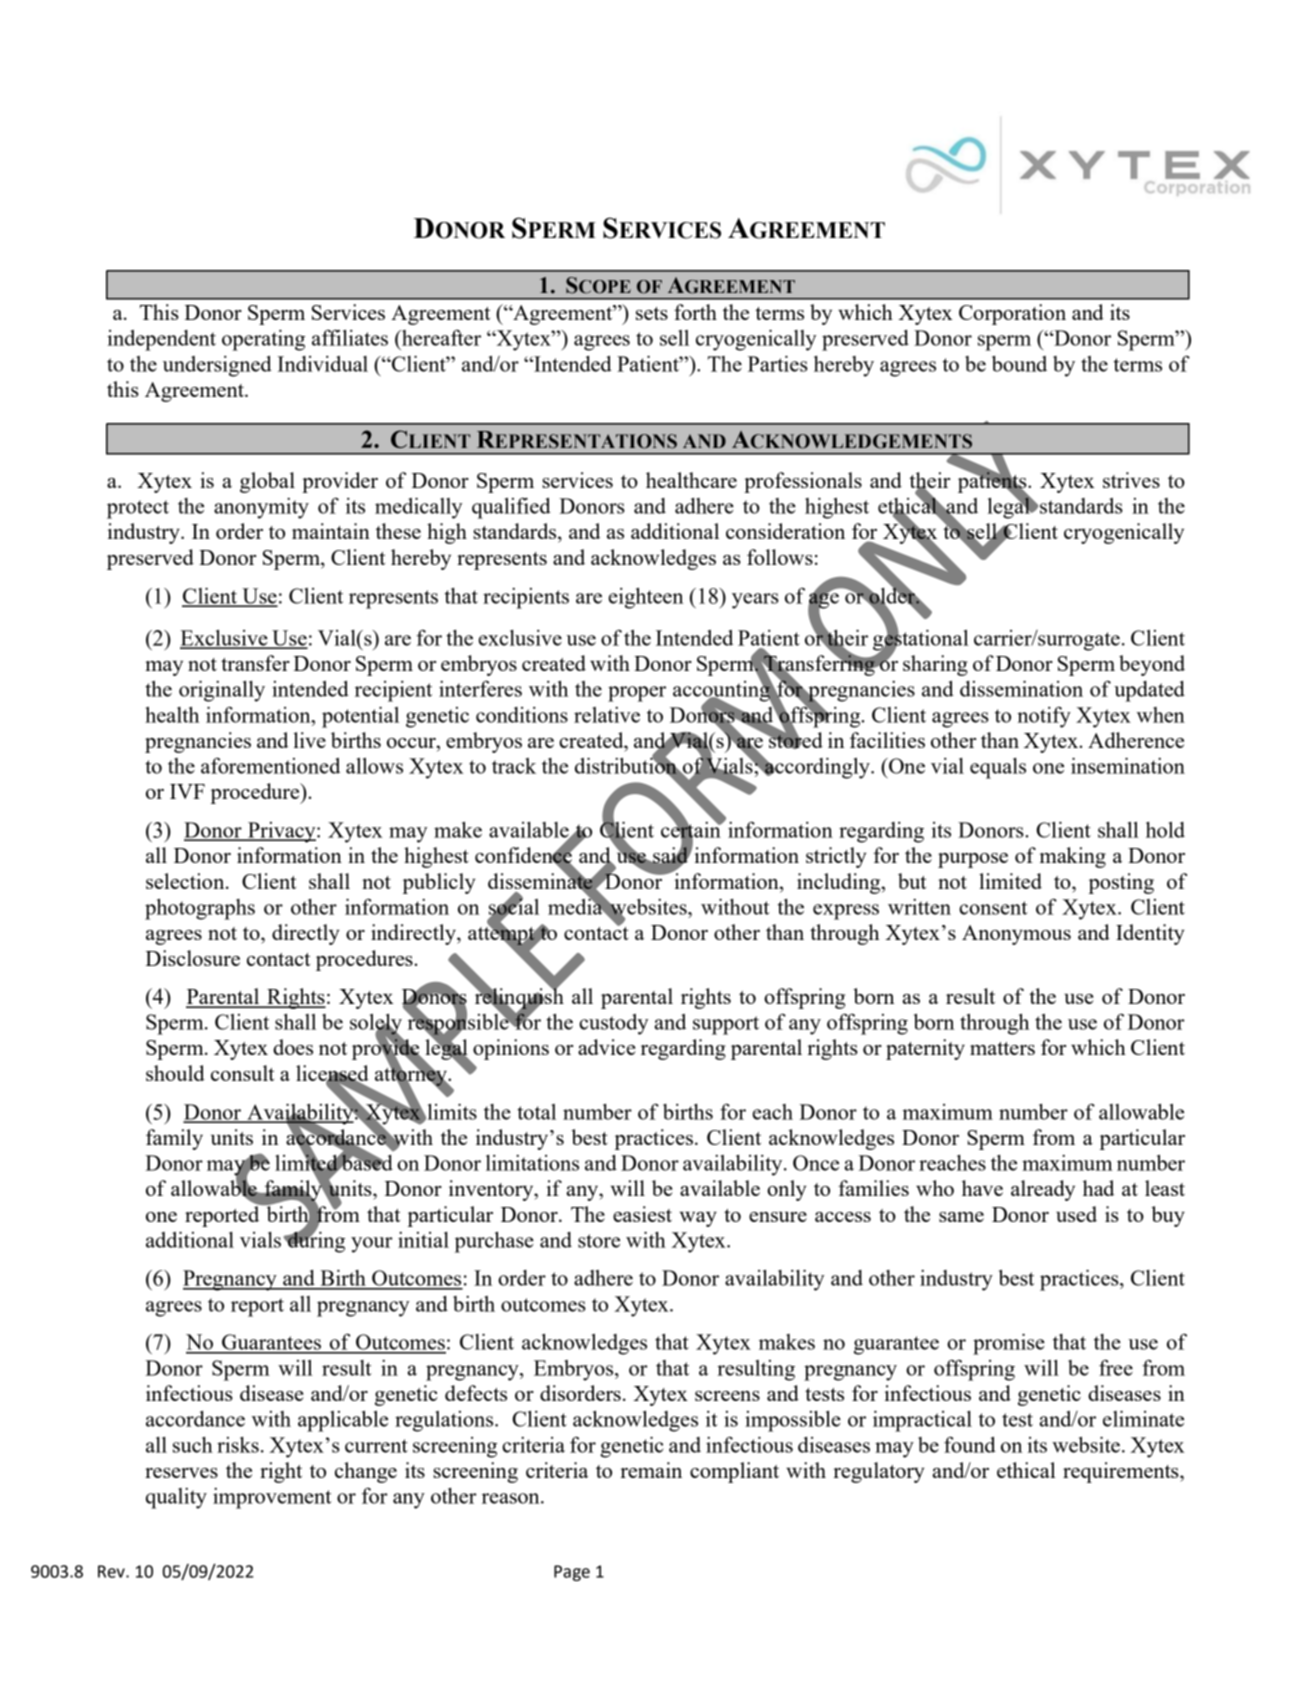  I want to click on track, so click(514, 766).
